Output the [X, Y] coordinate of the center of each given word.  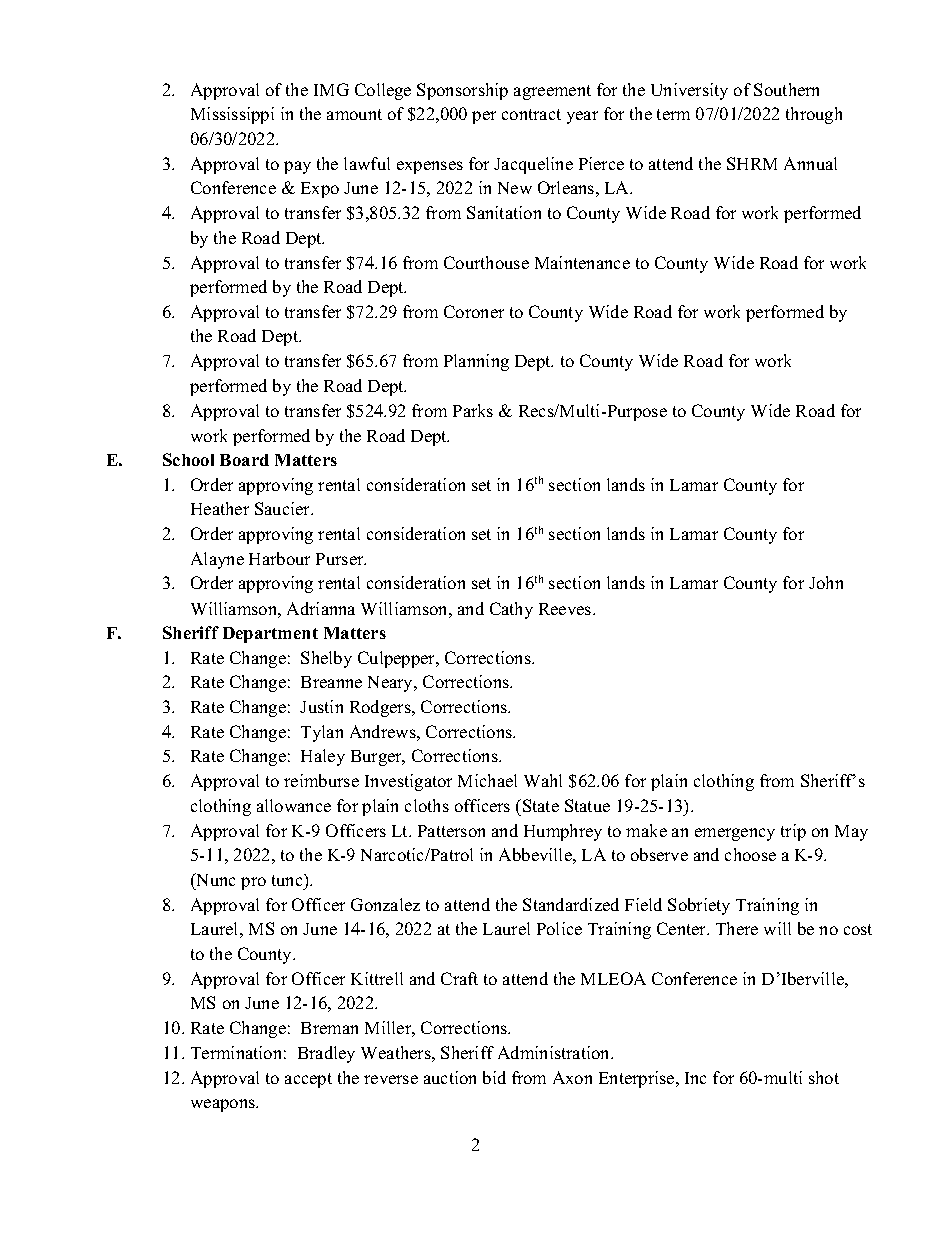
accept [308, 1080]
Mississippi [232, 115]
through [814, 115]
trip [793, 832]
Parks [473, 410]
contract [531, 114]
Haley [323, 757]
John [826, 582]
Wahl [543, 780]
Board [244, 460]
